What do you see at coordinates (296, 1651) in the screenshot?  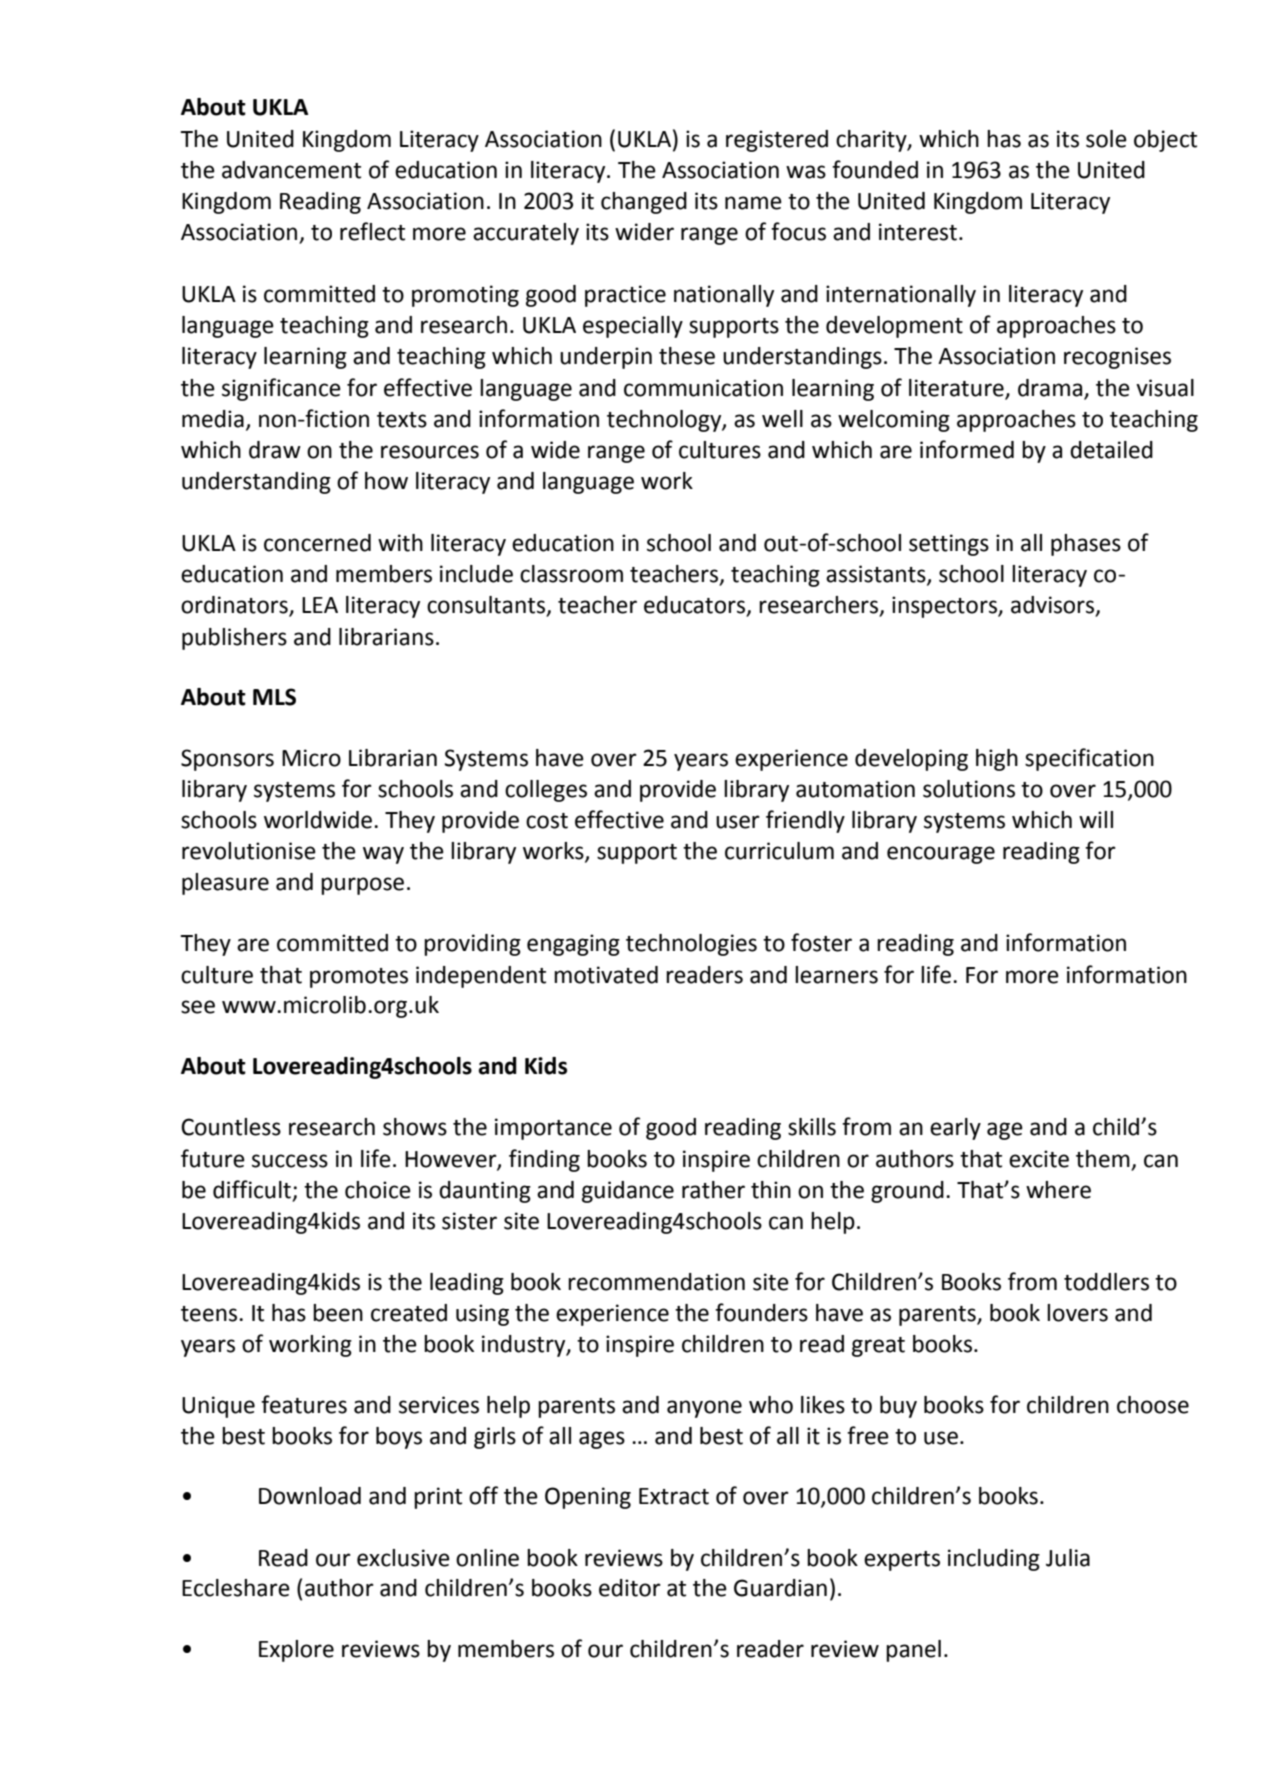 I see `Explore` at bounding box center [296, 1651].
